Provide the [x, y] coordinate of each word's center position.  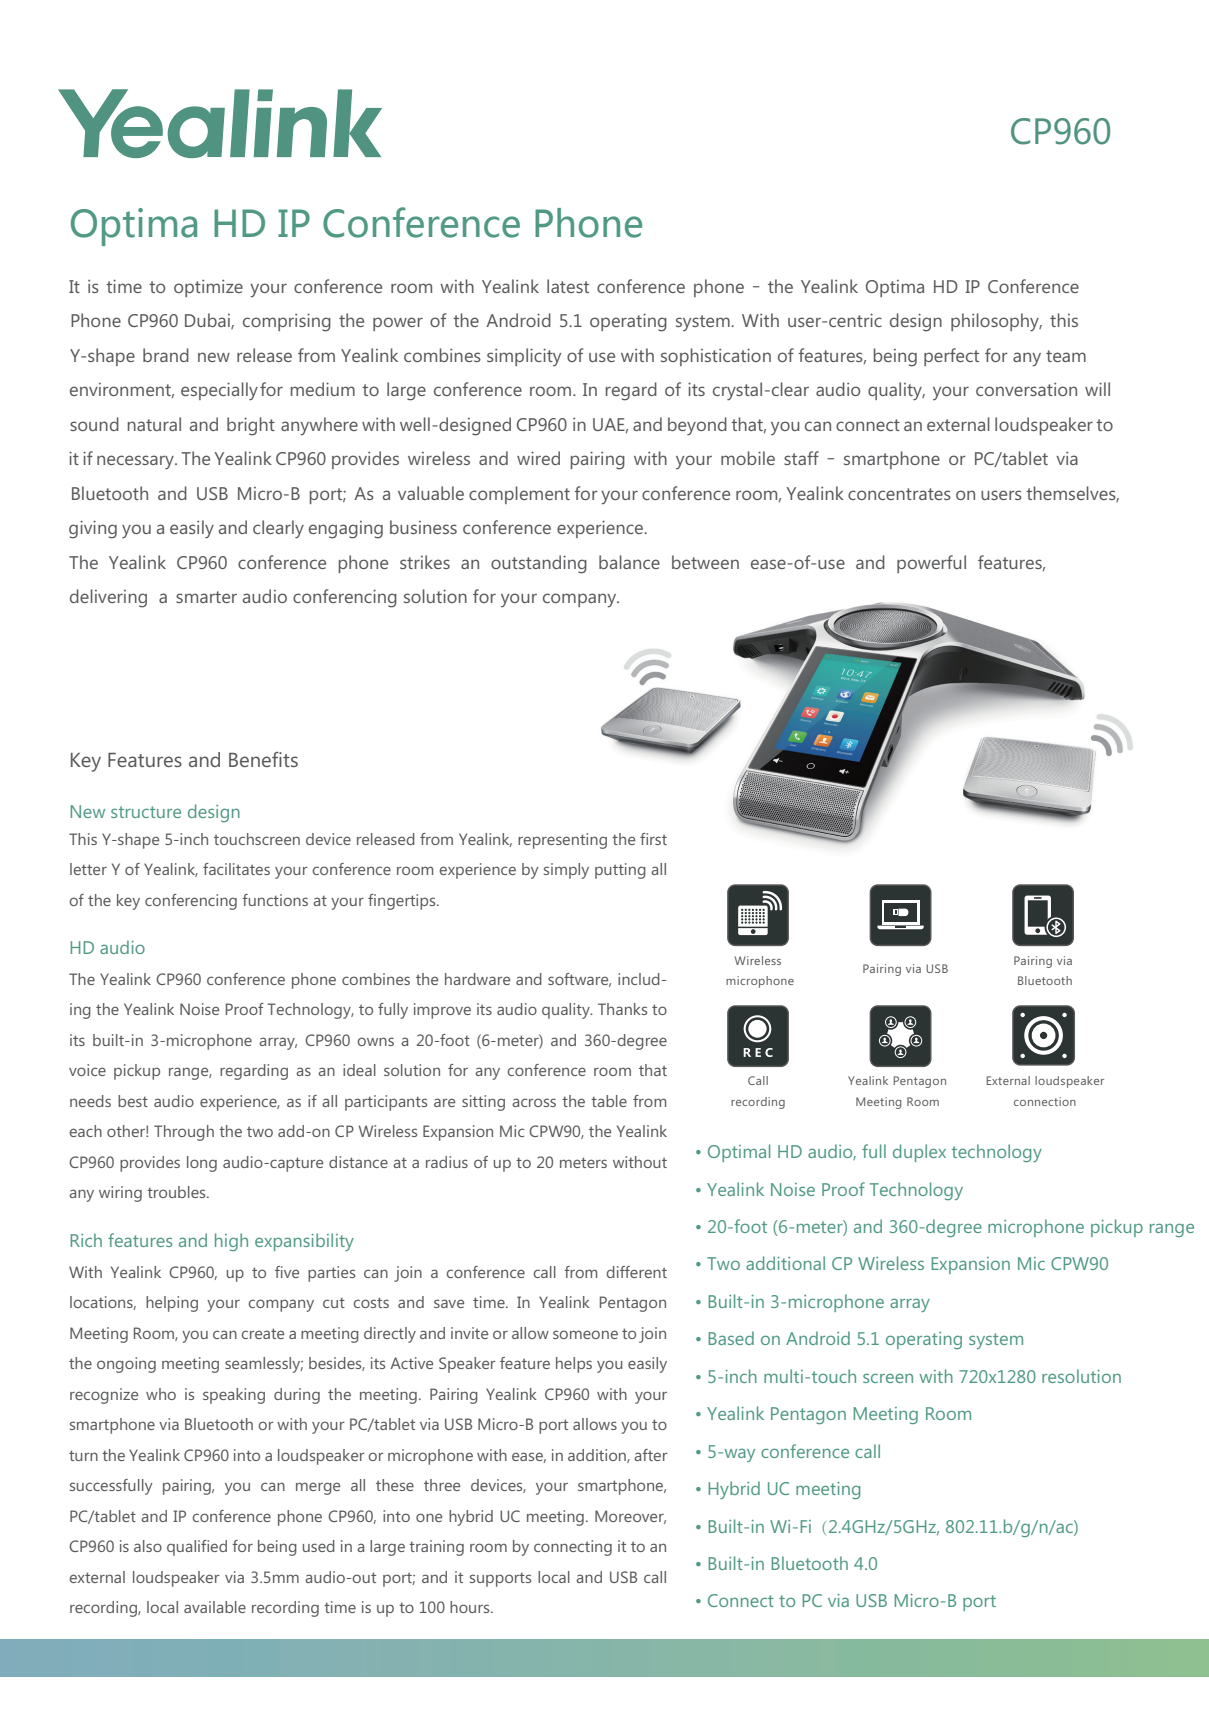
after [651, 1455]
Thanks [622, 1009]
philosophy [996, 322]
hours [471, 1607]
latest [568, 286]
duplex [919, 1153]
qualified [197, 1548]
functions [275, 900]
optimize [208, 288]
